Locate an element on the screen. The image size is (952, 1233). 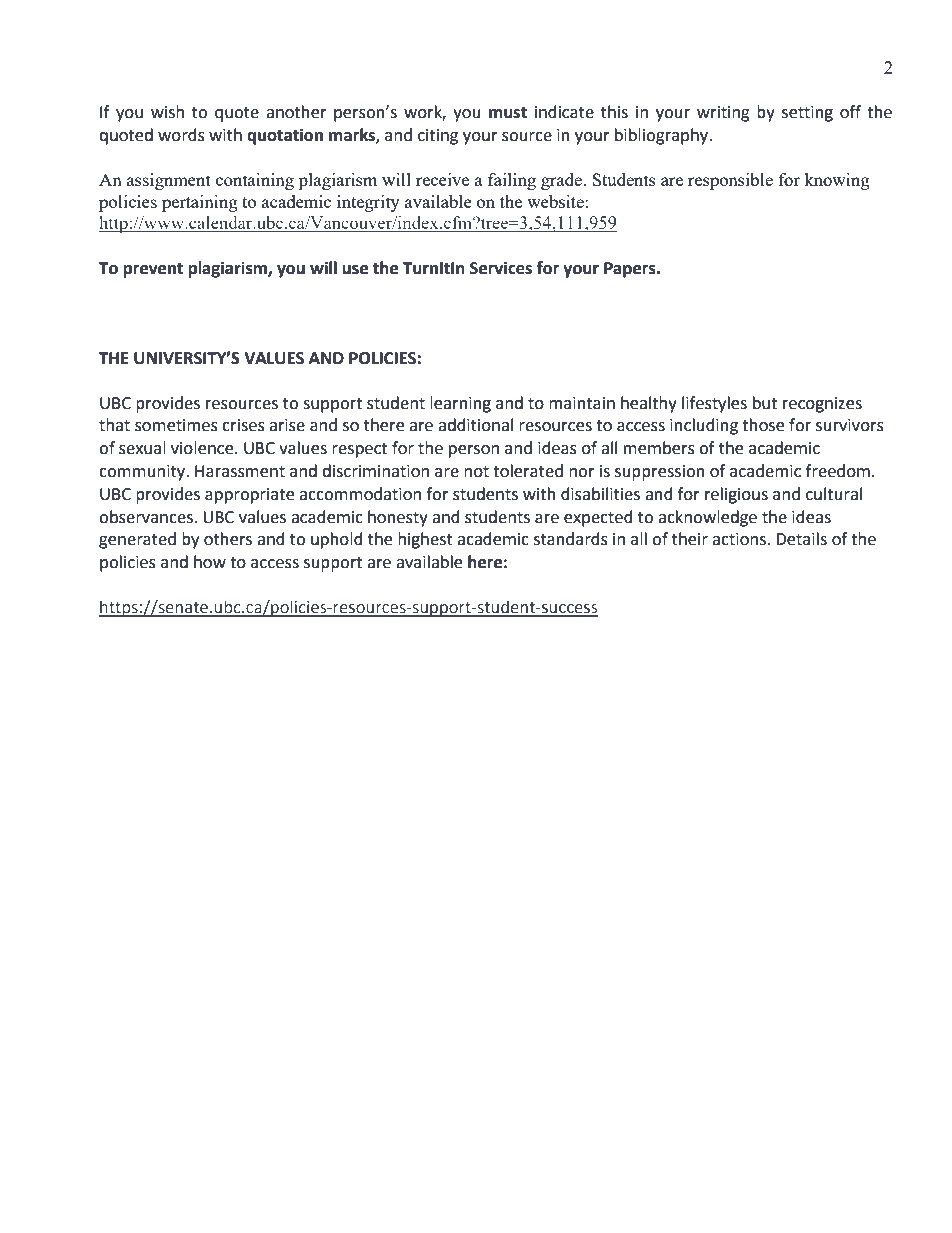
pertaining is located at coordinates (200, 203).
